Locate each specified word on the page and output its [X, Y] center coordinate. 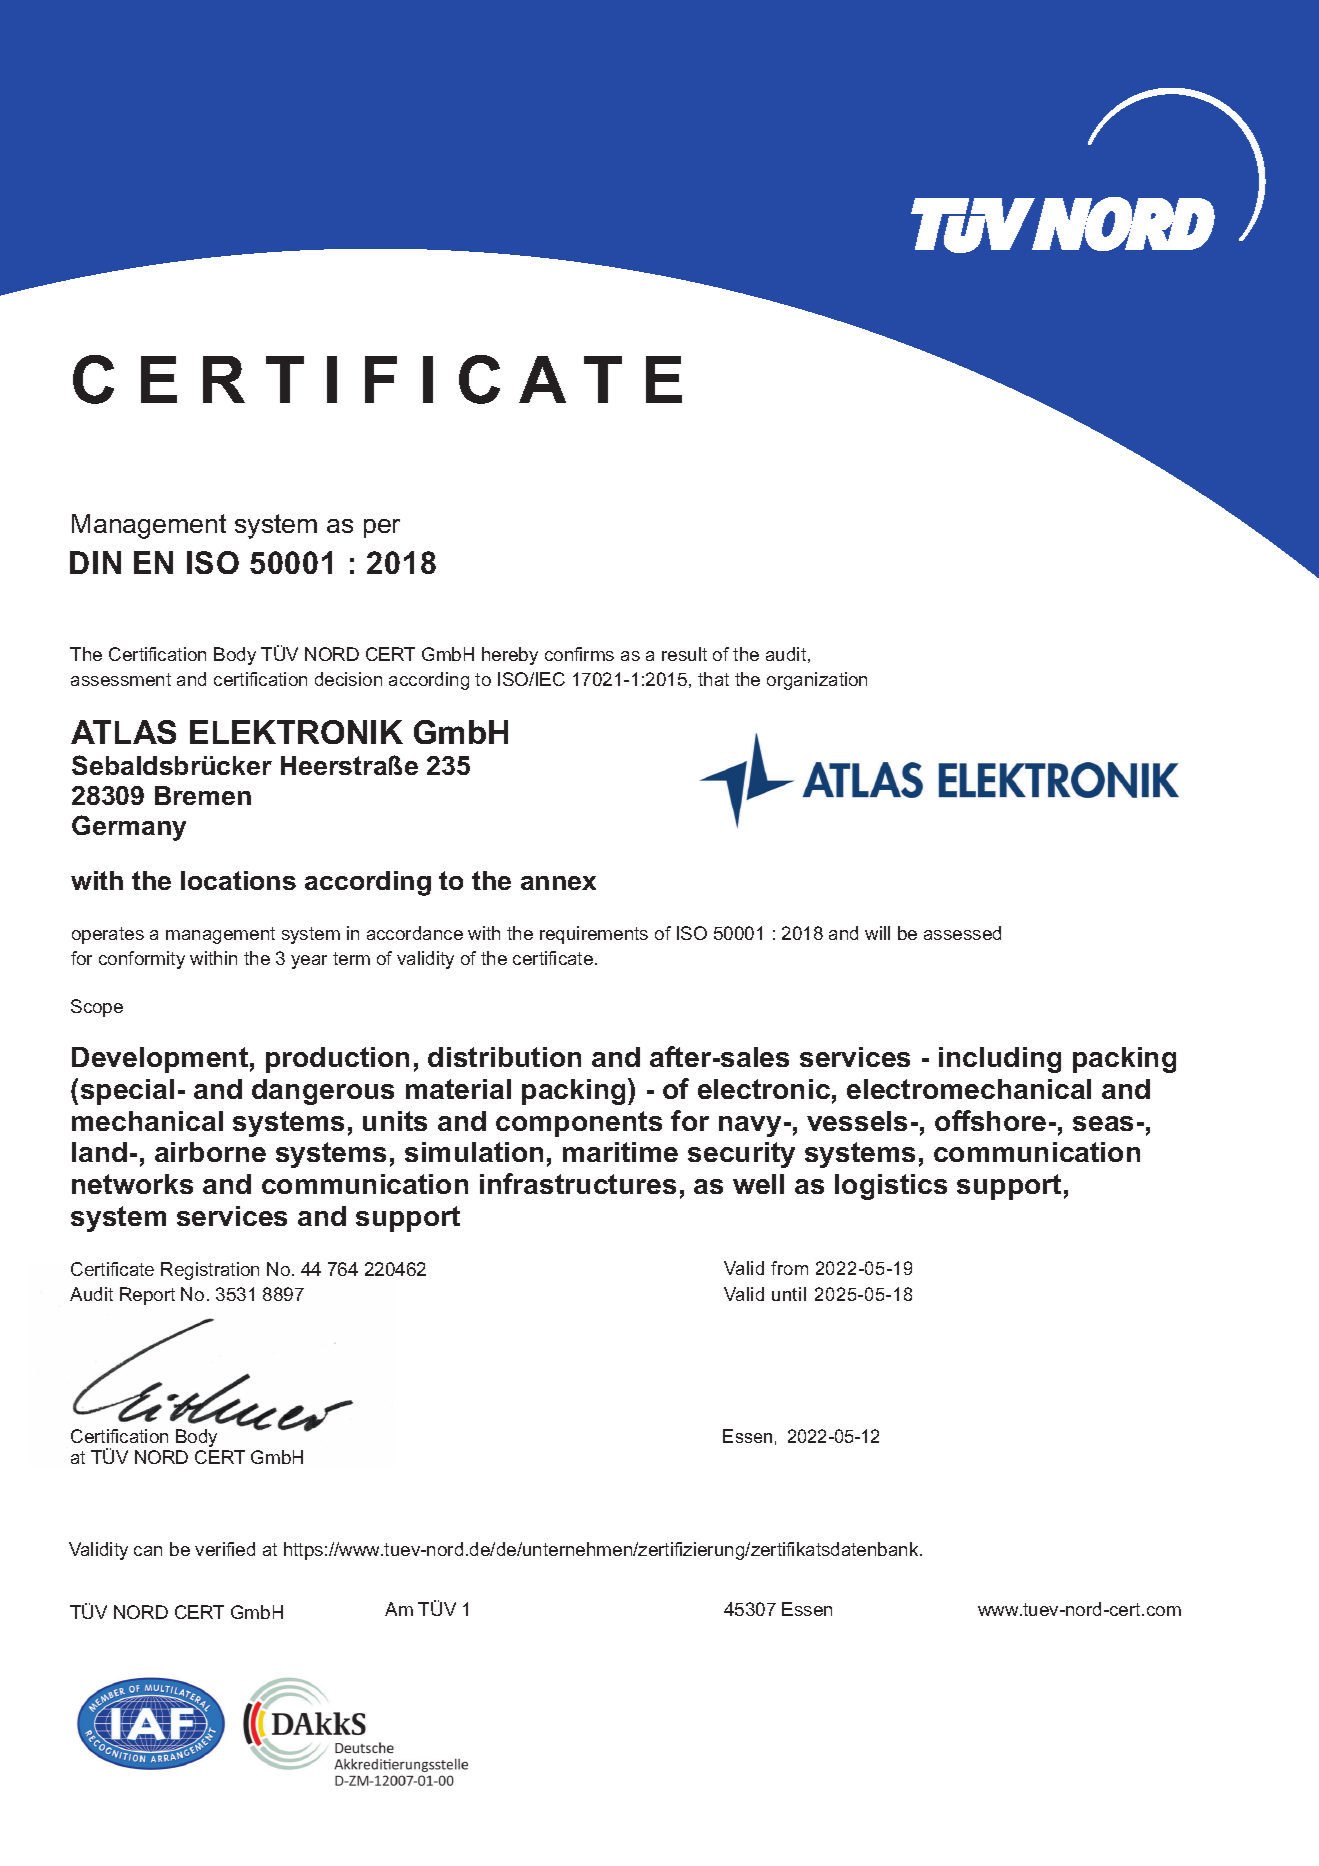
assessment [121, 679]
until [789, 1294]
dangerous [323, 1092]
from [789, 1268]
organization [817, 681]
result [684, 654]
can [148, 1551]
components [579, 1124]
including [1000, 1060]
